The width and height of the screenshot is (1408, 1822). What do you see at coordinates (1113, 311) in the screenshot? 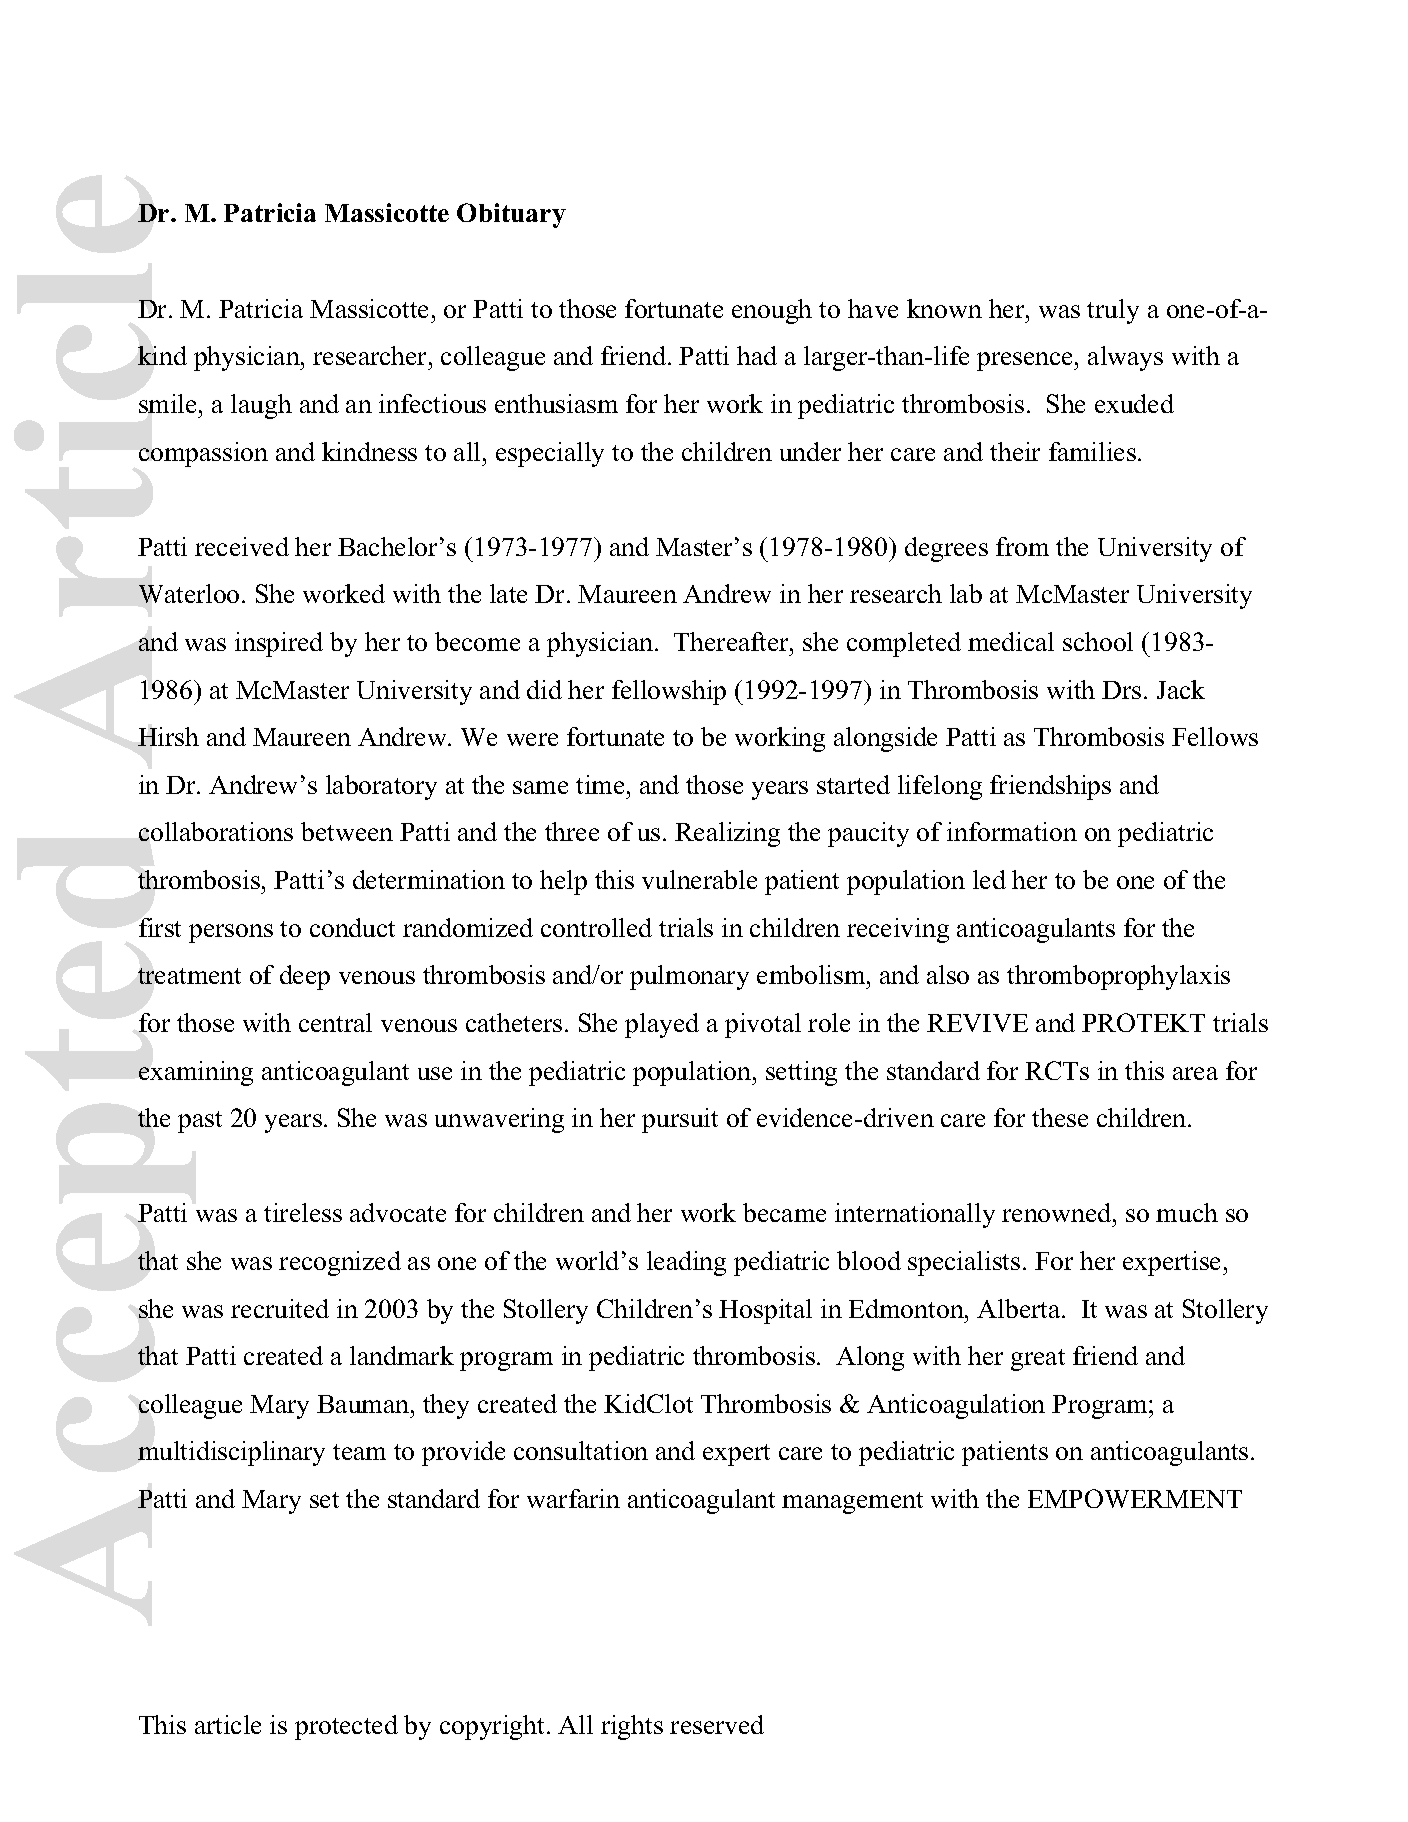
I see `truly` at bounding box center [1113, 311].
